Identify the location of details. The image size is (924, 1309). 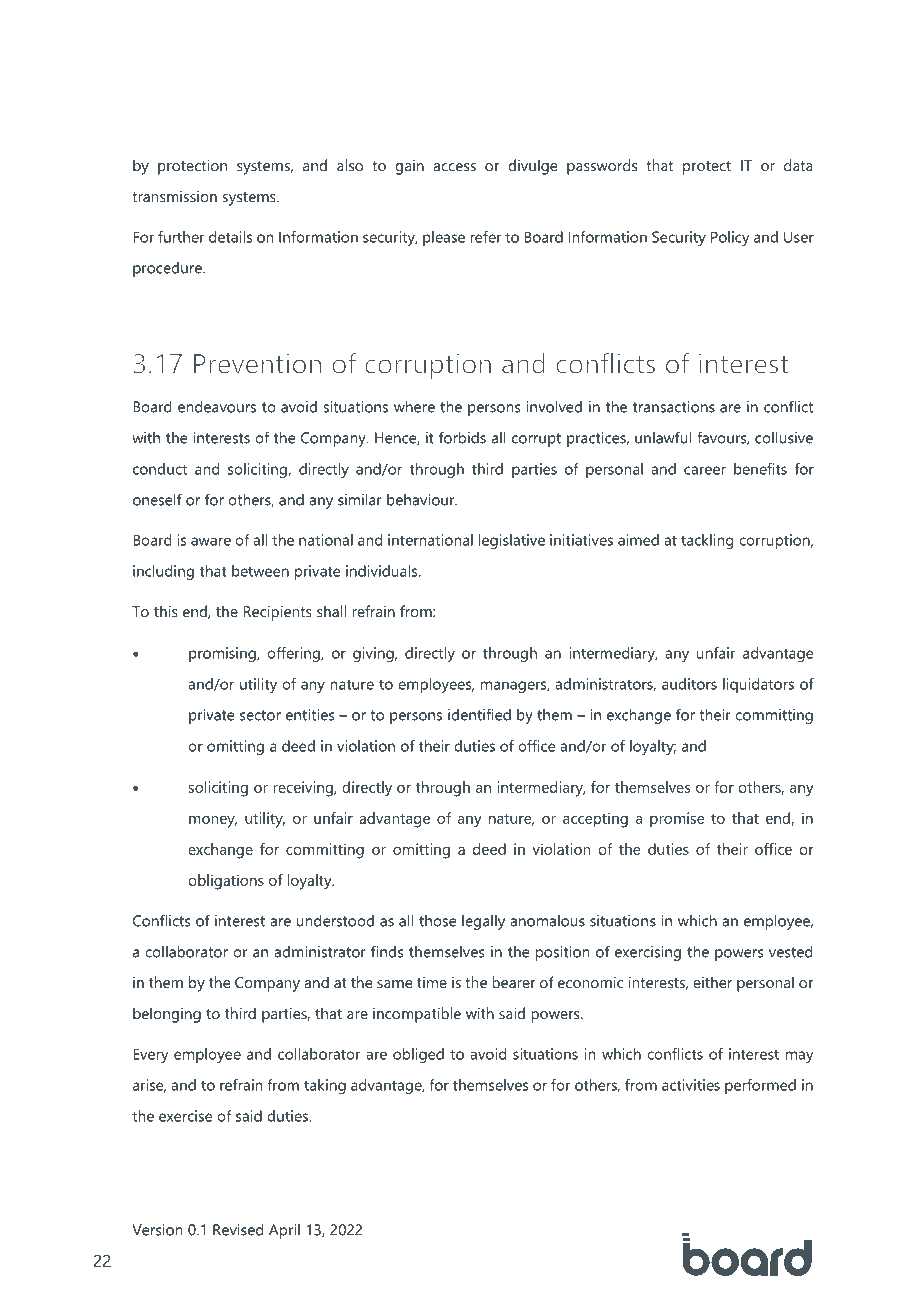
(230, 237).
